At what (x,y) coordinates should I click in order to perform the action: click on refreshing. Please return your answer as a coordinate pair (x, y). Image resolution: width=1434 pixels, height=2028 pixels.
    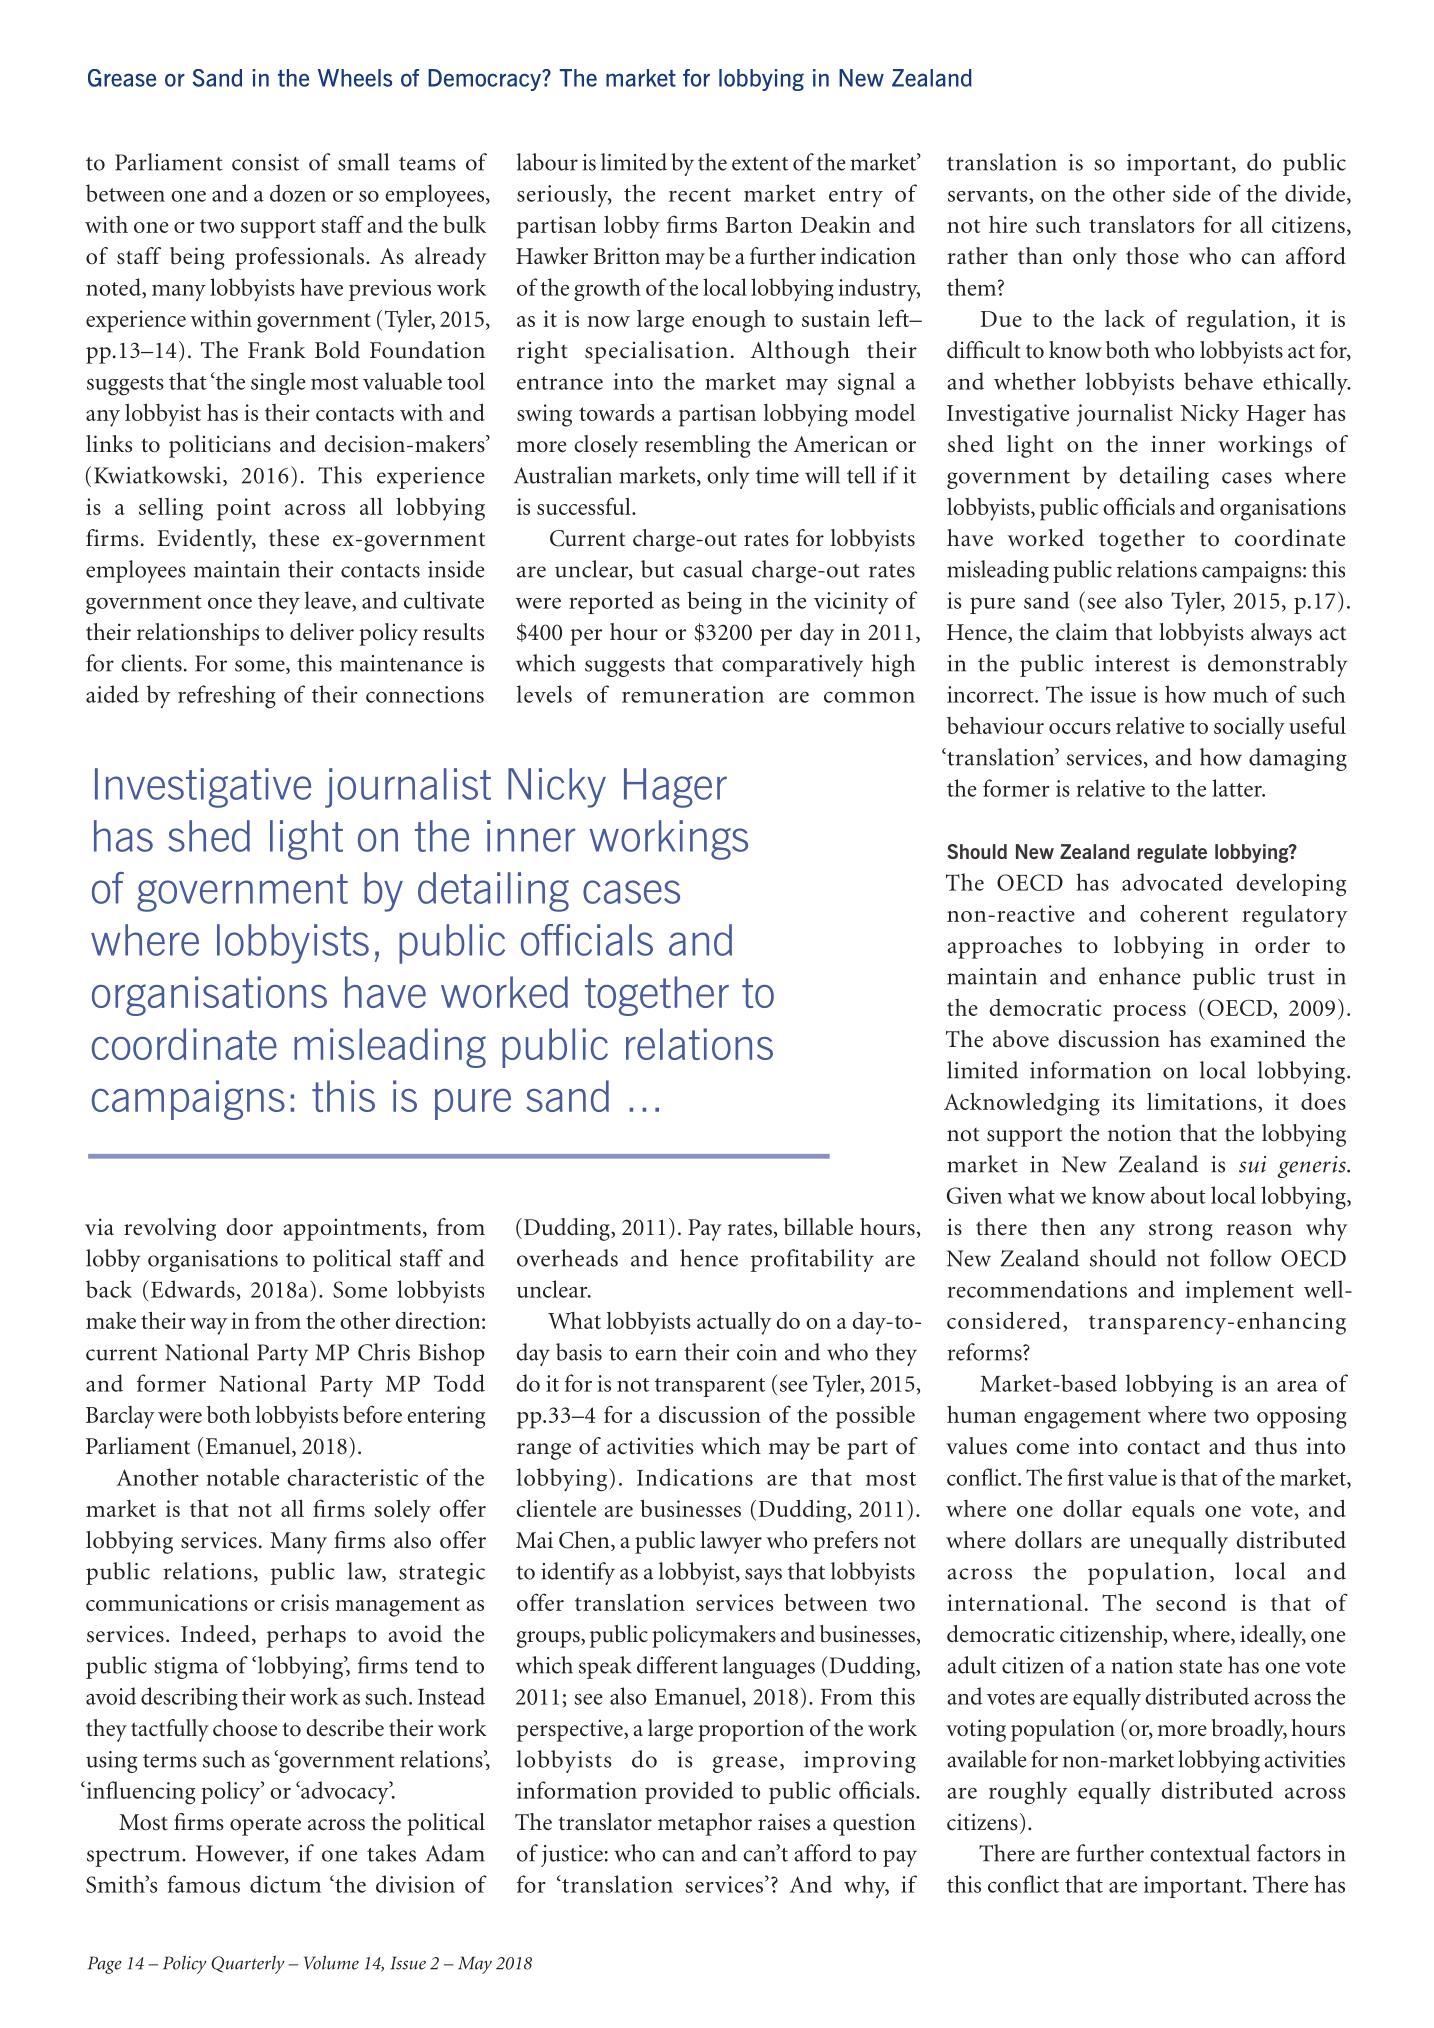
    Looking at the image, I should click on (227, 697).
